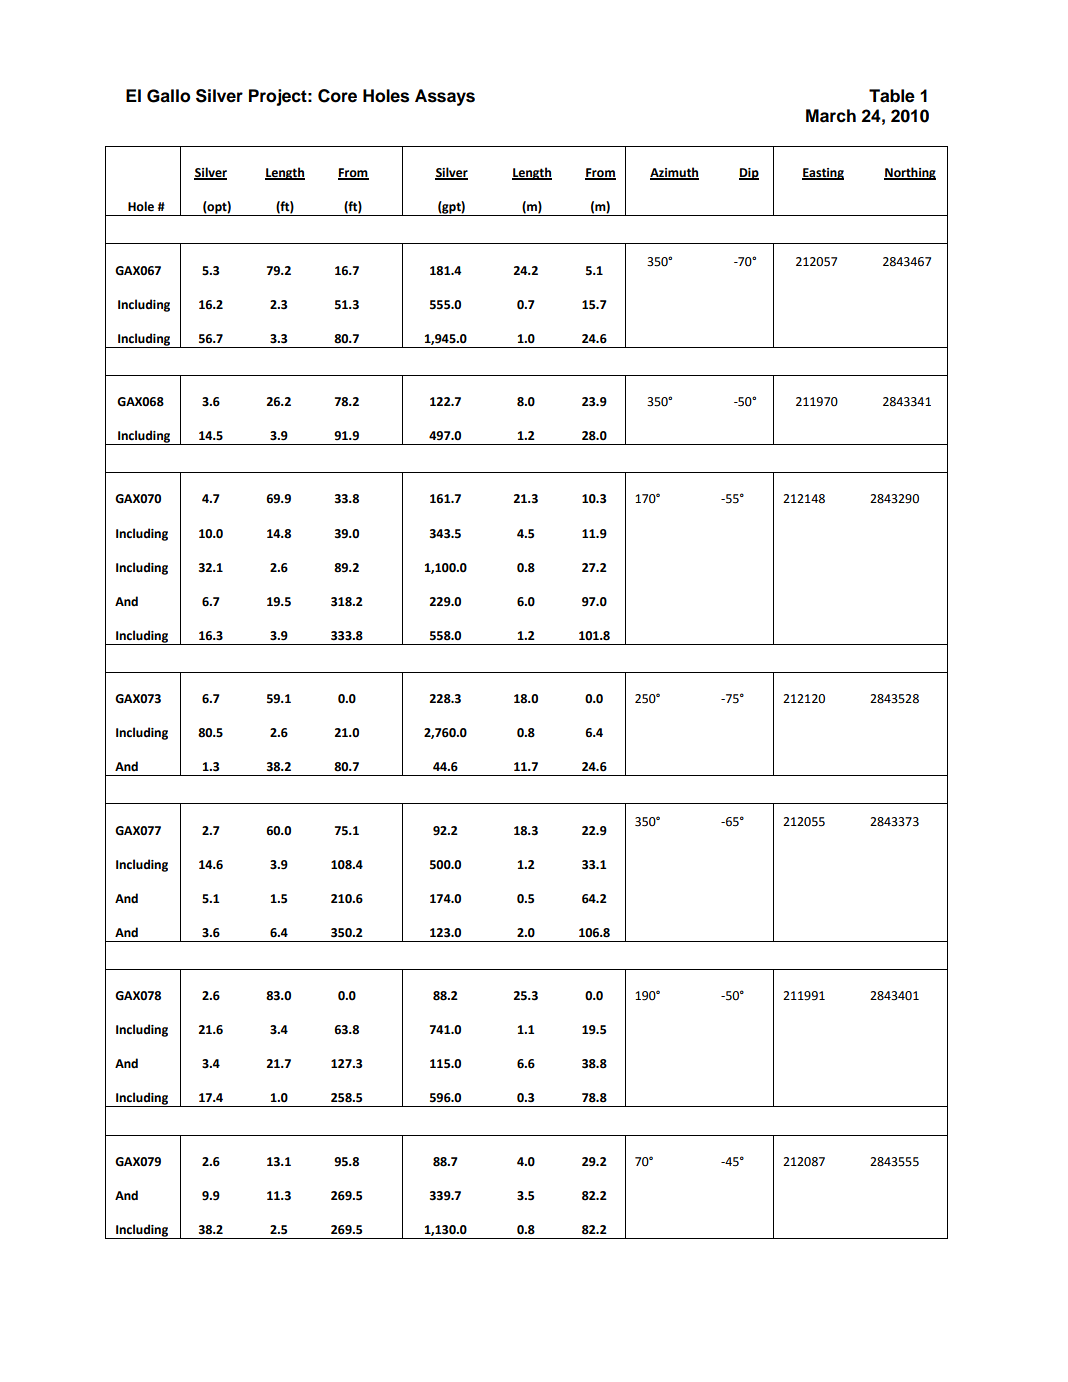 This document has width=1068, height=1382. Describe the element at coordinates (831, 116) in the document. I see `March` at that location.
